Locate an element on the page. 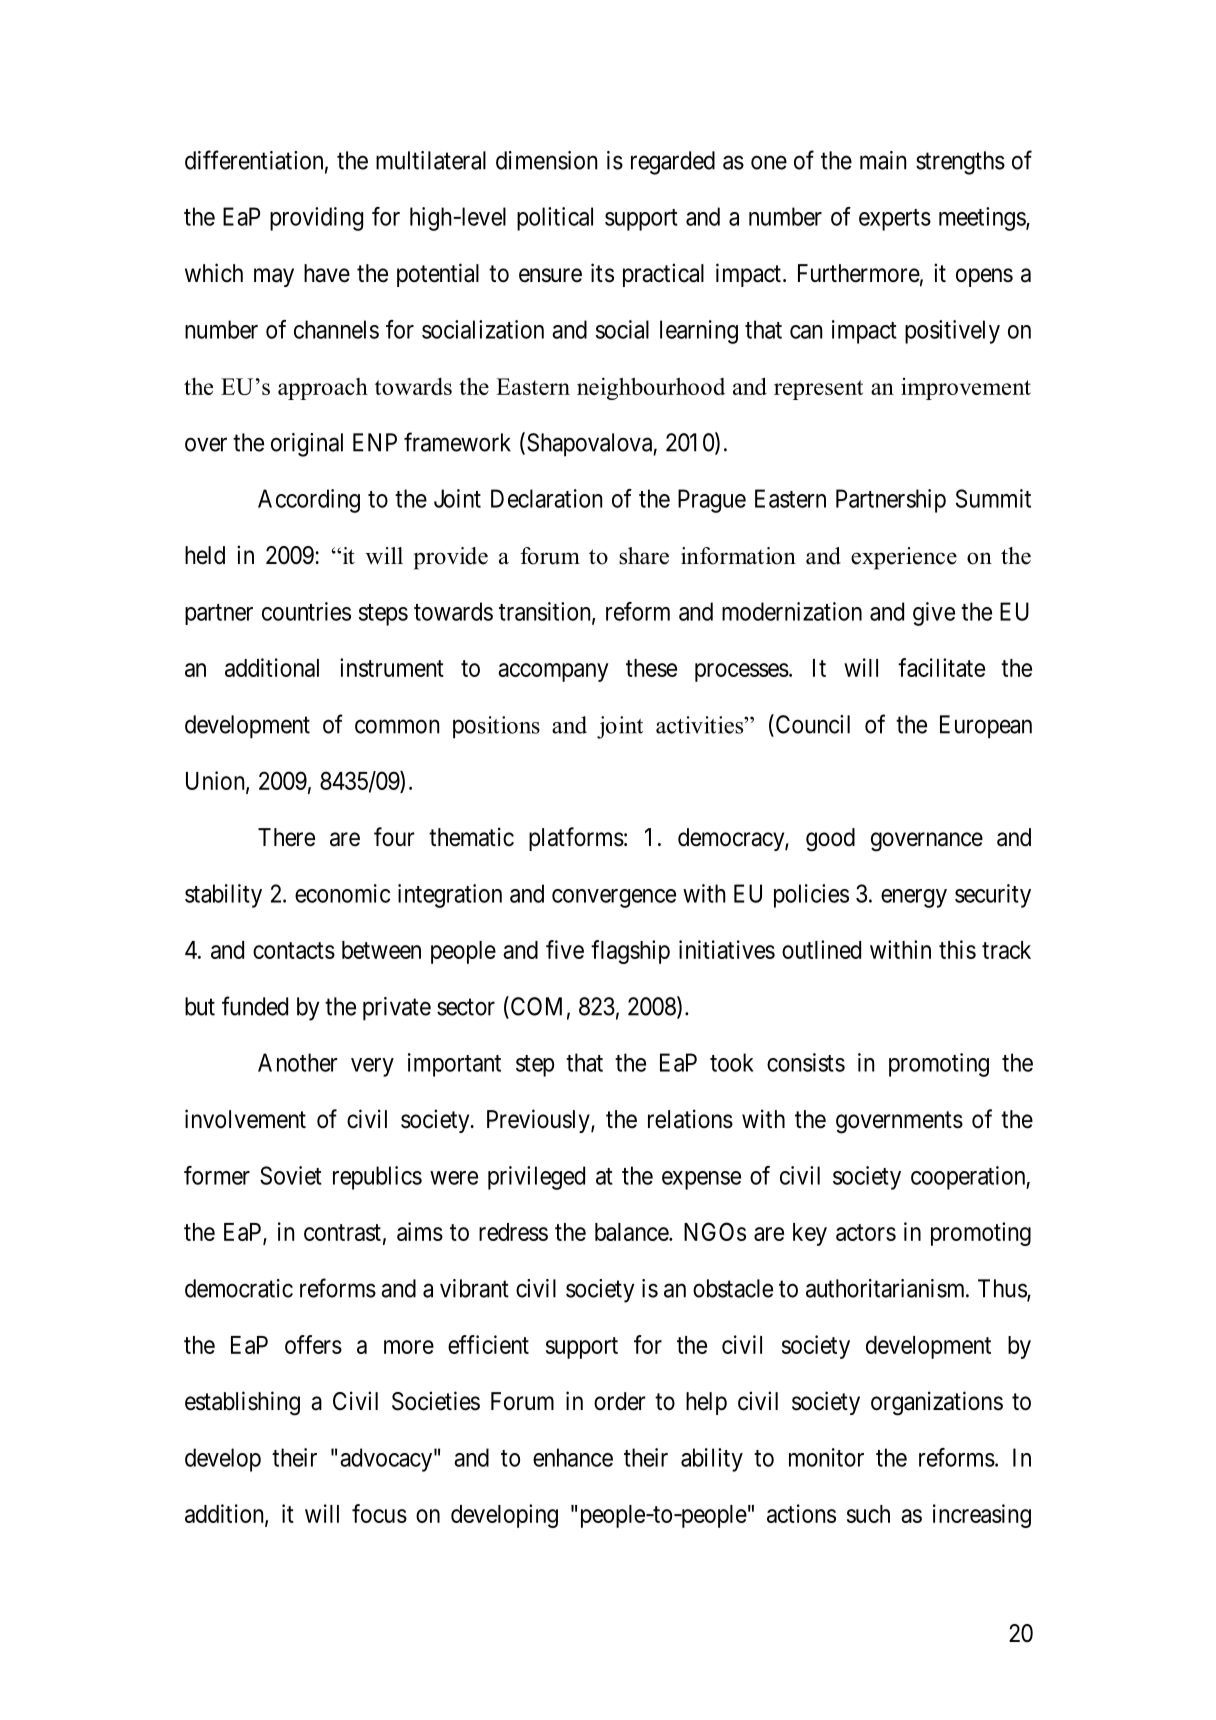 The height and width of the document is (1720, 1216). political is located at coordinates (555, 219).
